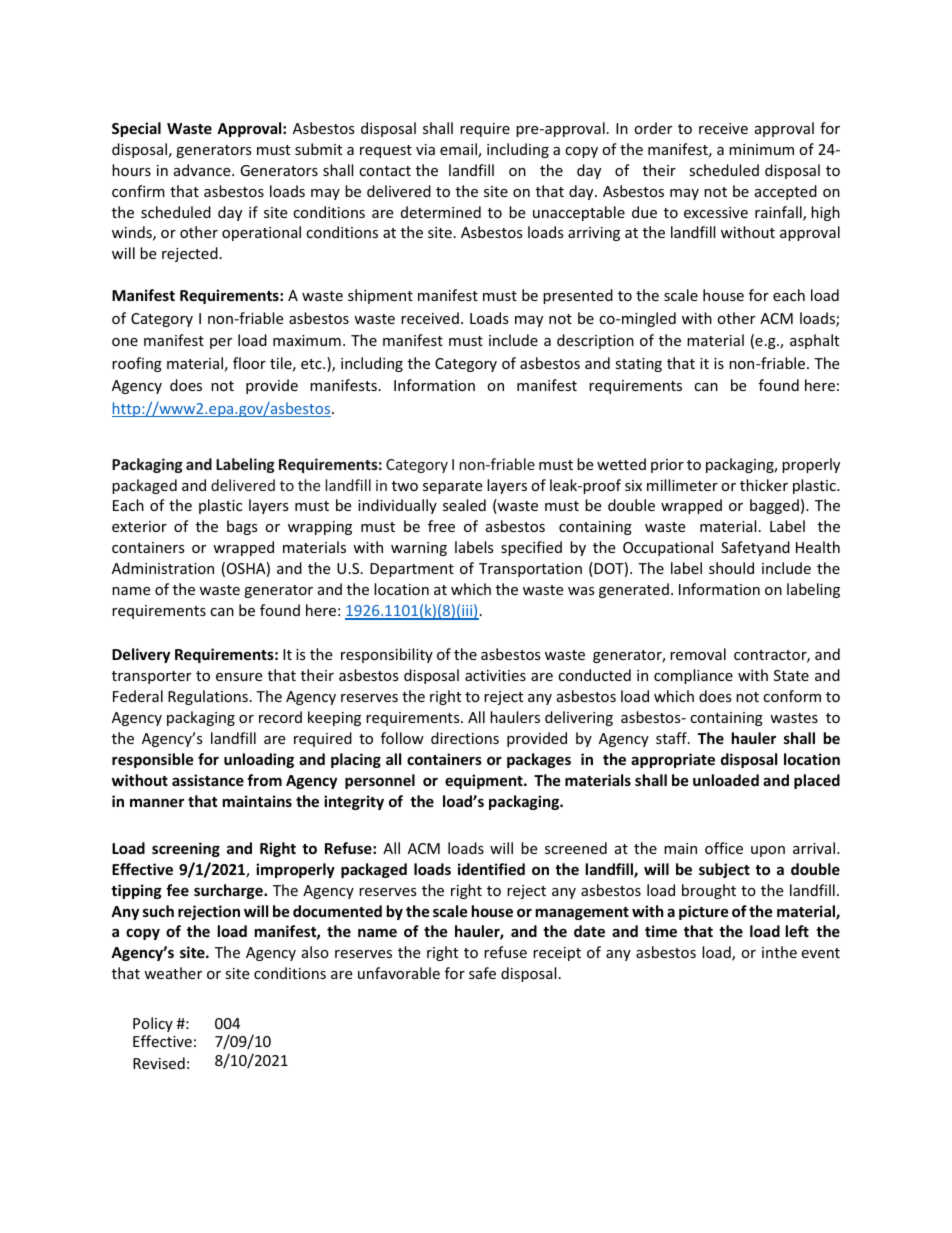 The image size is (952, 1233). What do you see at coordinates (764, 485) in the document?
I see `thicker` at bounding box center [764, 485].
